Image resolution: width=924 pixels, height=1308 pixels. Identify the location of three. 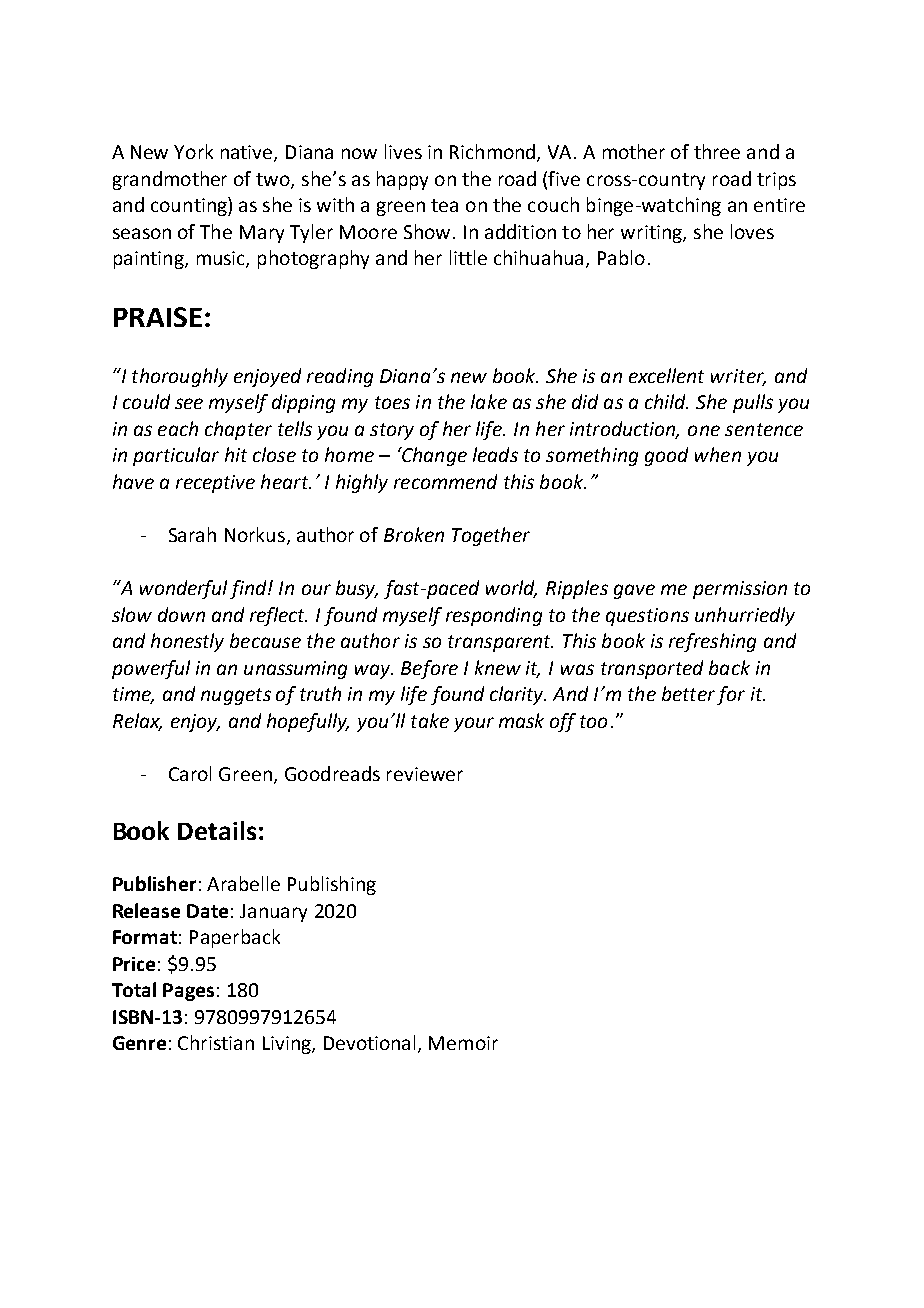
(717, 151).
